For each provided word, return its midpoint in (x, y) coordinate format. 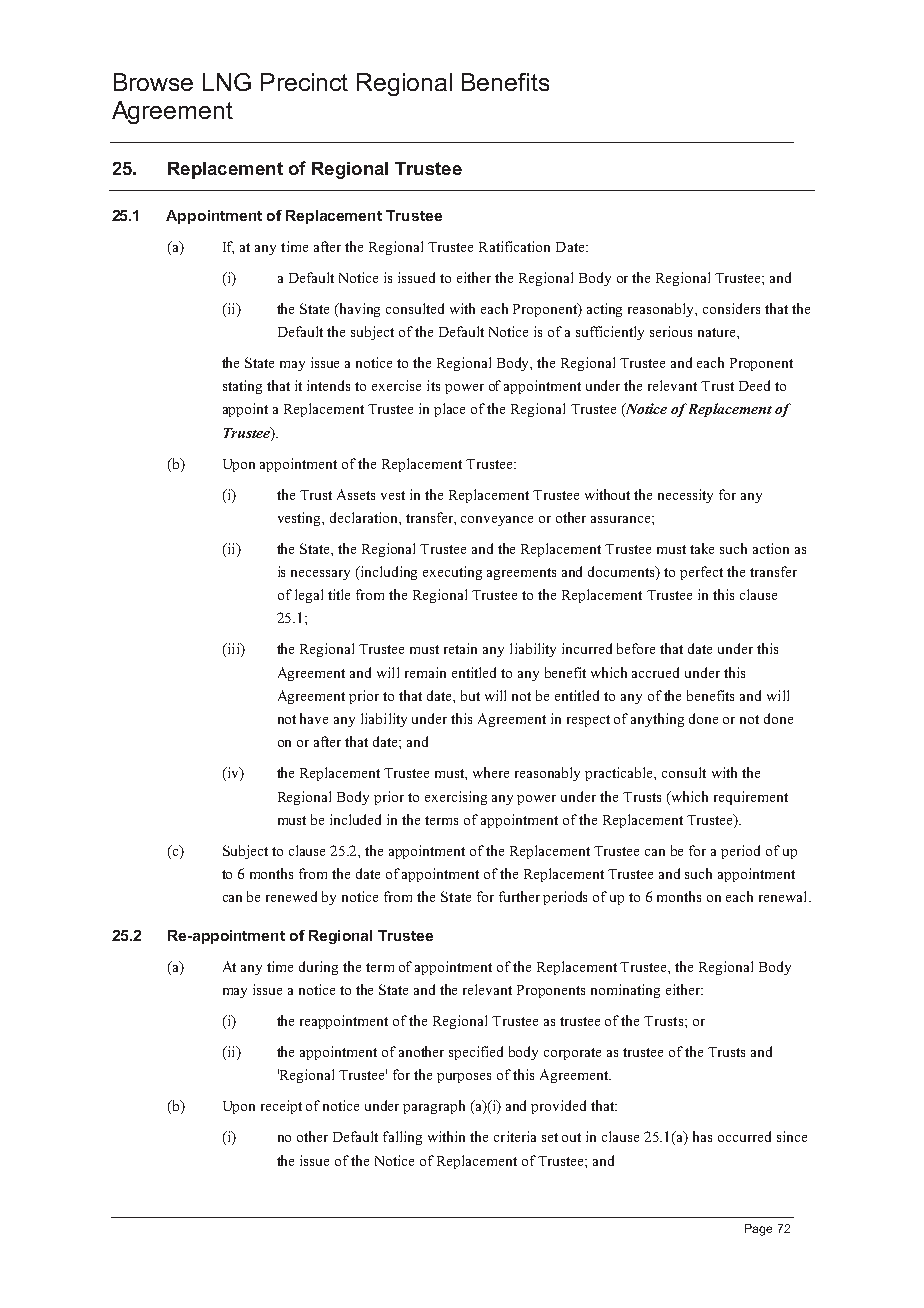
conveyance (497, 521)
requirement (751, 798)
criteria (515, 1136)
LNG (227, 82)
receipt (281, 1107)
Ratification (514, 246)
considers (731, 308)
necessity (685, 496)
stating (242, 387)
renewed (291, 896)
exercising (456, 798)
